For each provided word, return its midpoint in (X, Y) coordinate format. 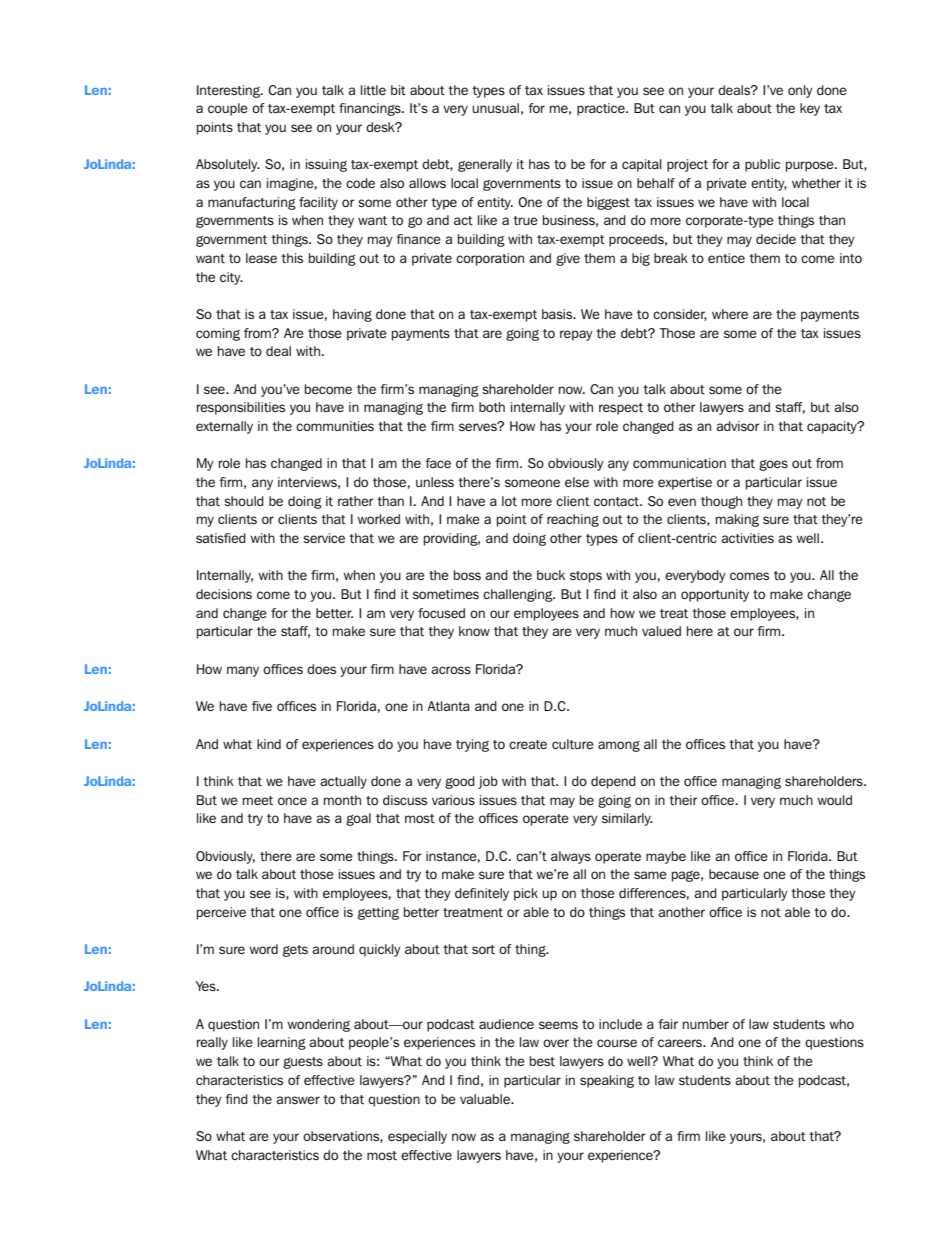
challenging (519, 595)
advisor (737, 426)
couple (228, 109)
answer (298, 1100)
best (542, 1061)
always (571, 857)
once (292, 801)
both (492, 407)
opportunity (715, 595)
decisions (224, 594)
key (810, 109)
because (734, 874)
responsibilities (241, 408)
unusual (495, 108)
